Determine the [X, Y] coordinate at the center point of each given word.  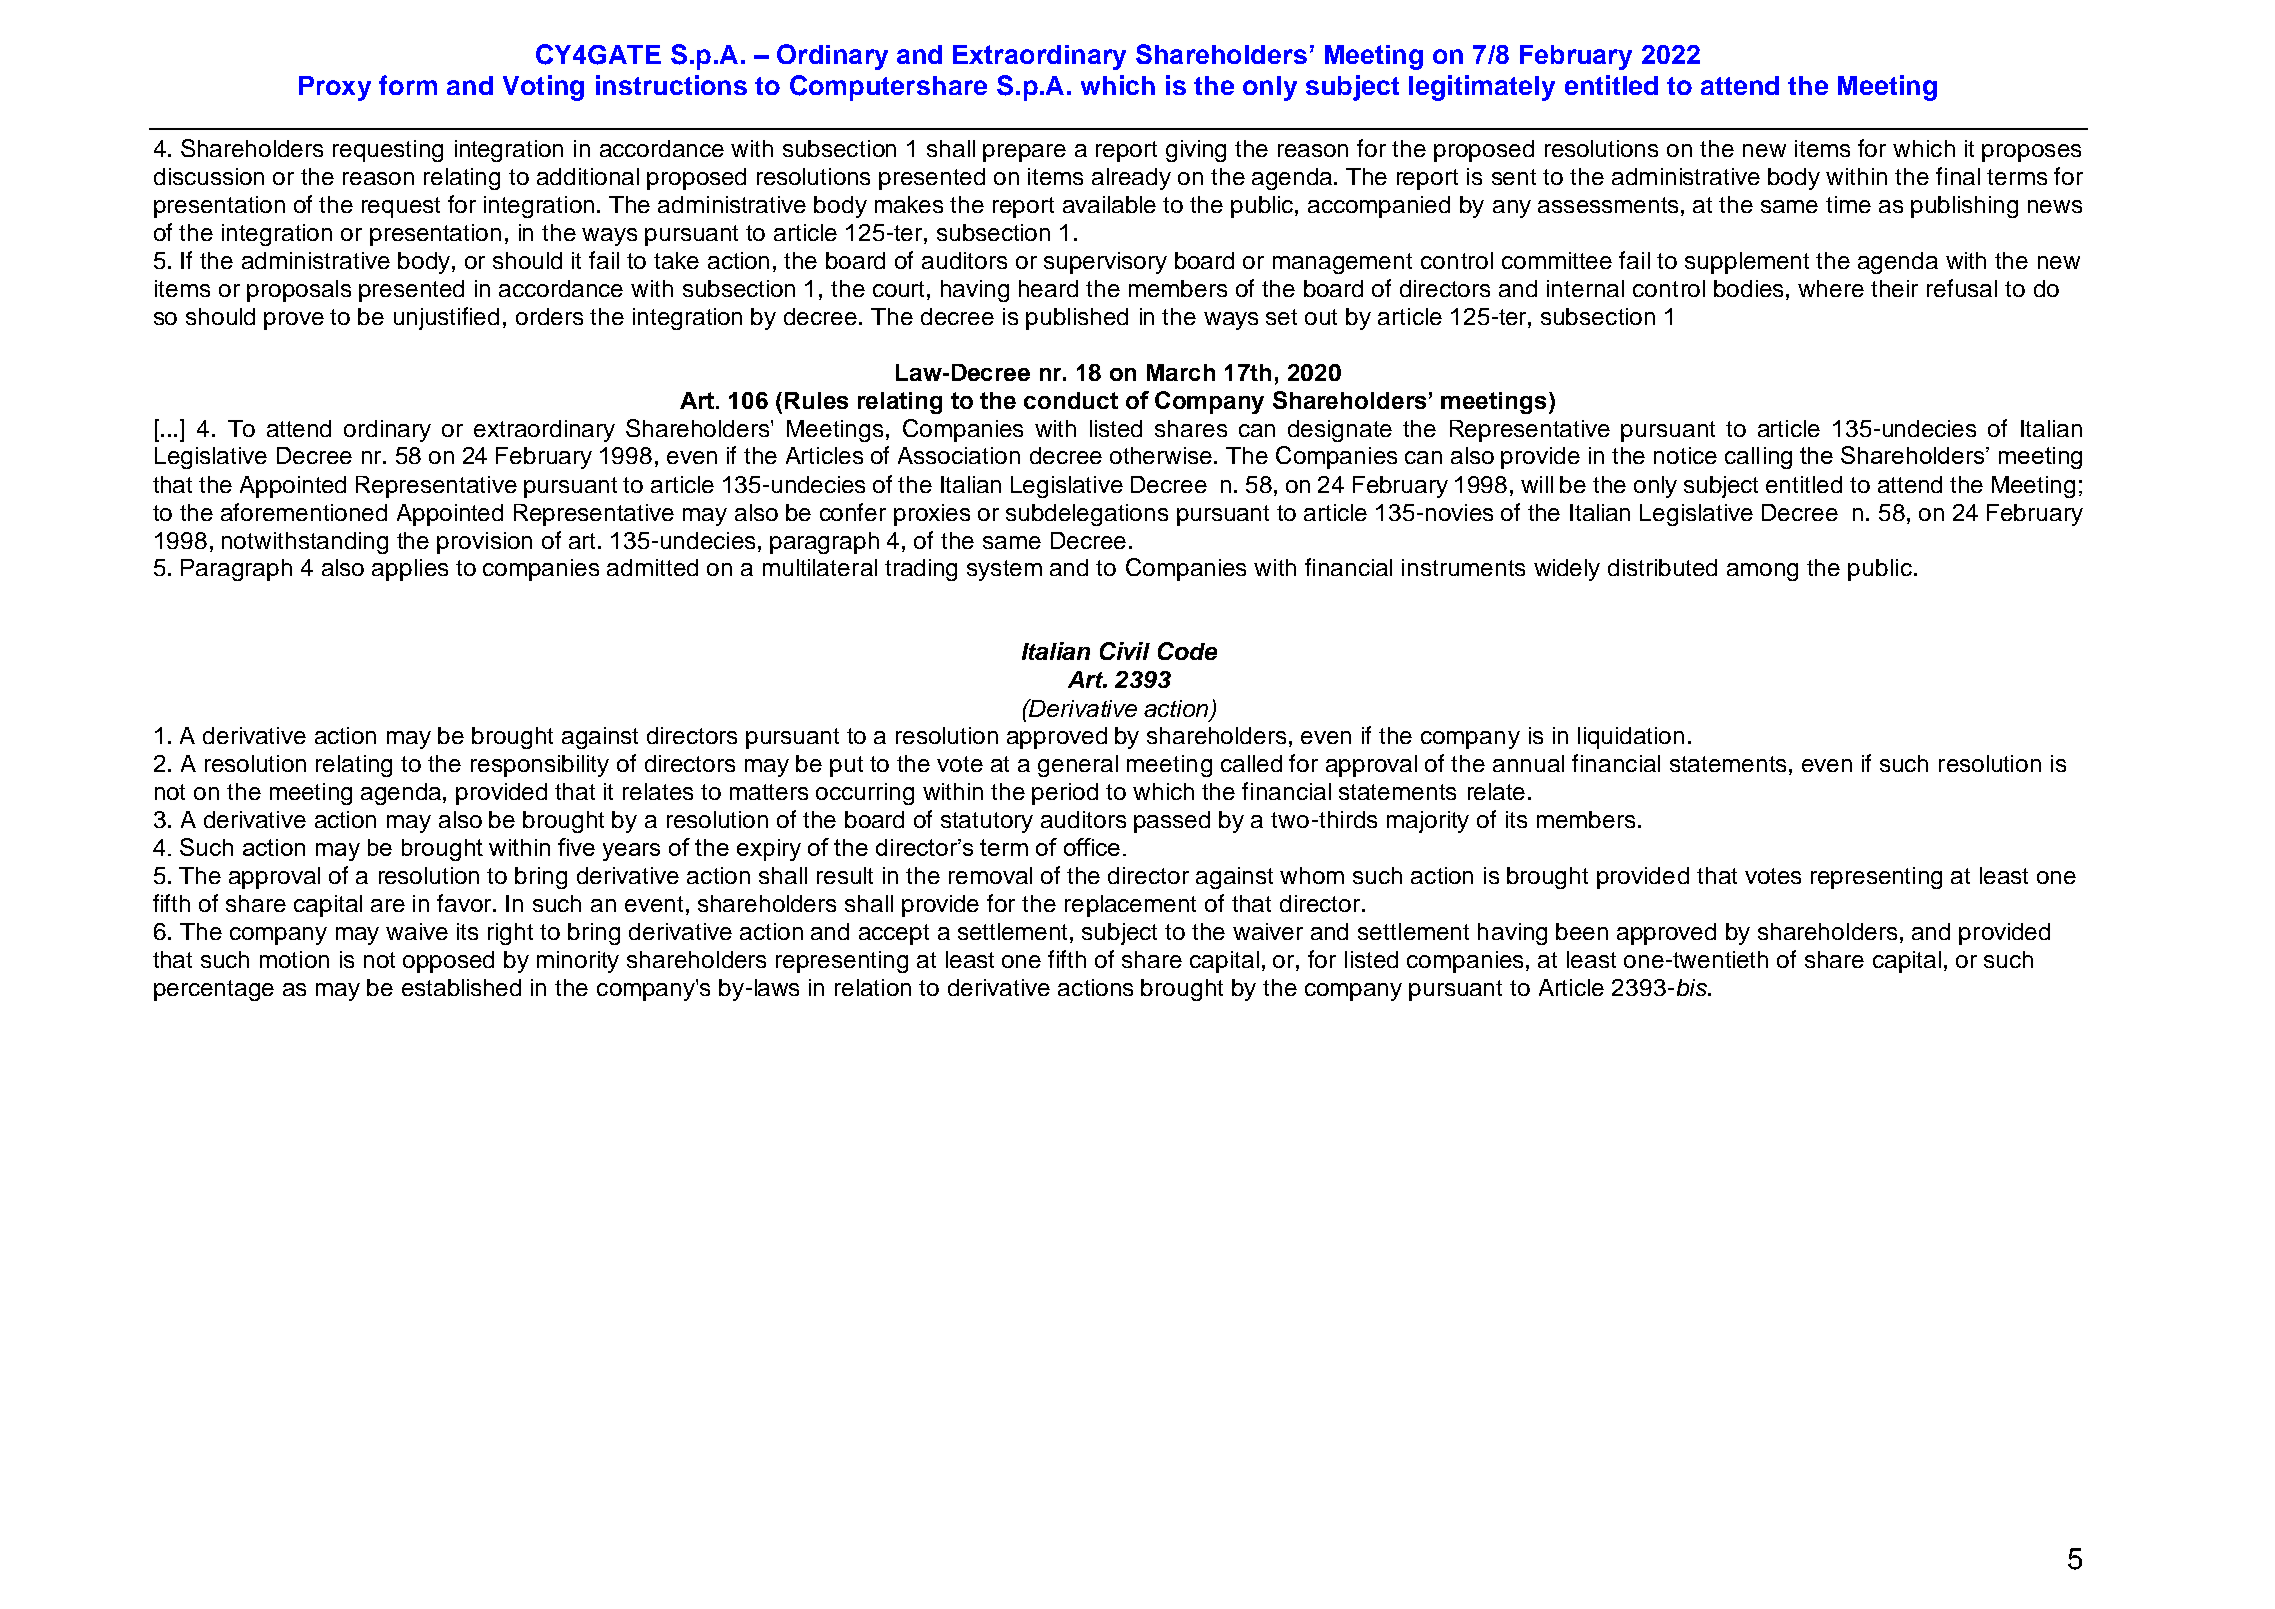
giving [1196, 151]
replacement [1130, 906]
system [1004, 570]
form [408, 85]
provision [484, 543]
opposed [448, 962]
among [1762, 572]
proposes [2031, 153]
